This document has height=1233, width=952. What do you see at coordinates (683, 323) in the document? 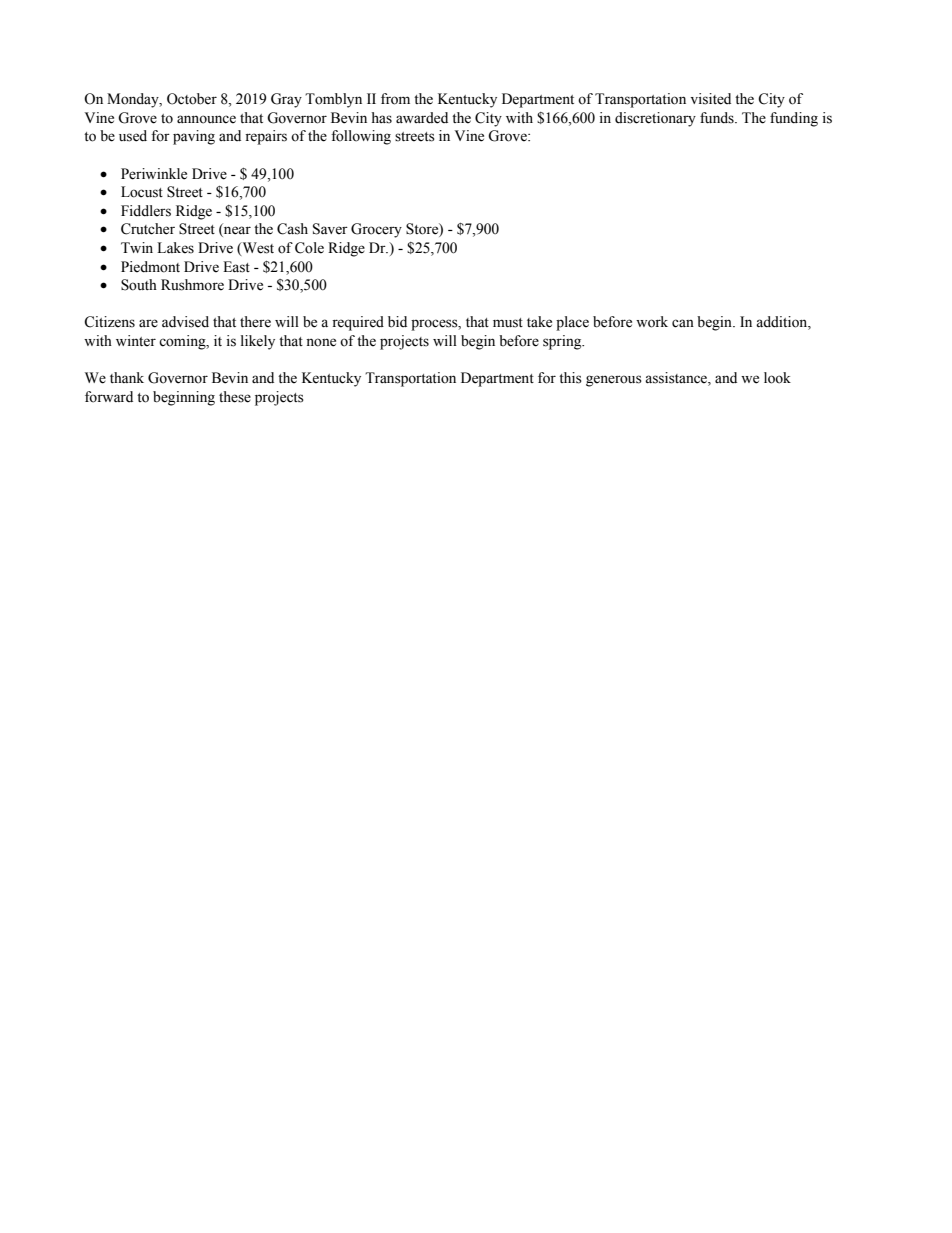
I see `can` at bounding box center [683, 323].
